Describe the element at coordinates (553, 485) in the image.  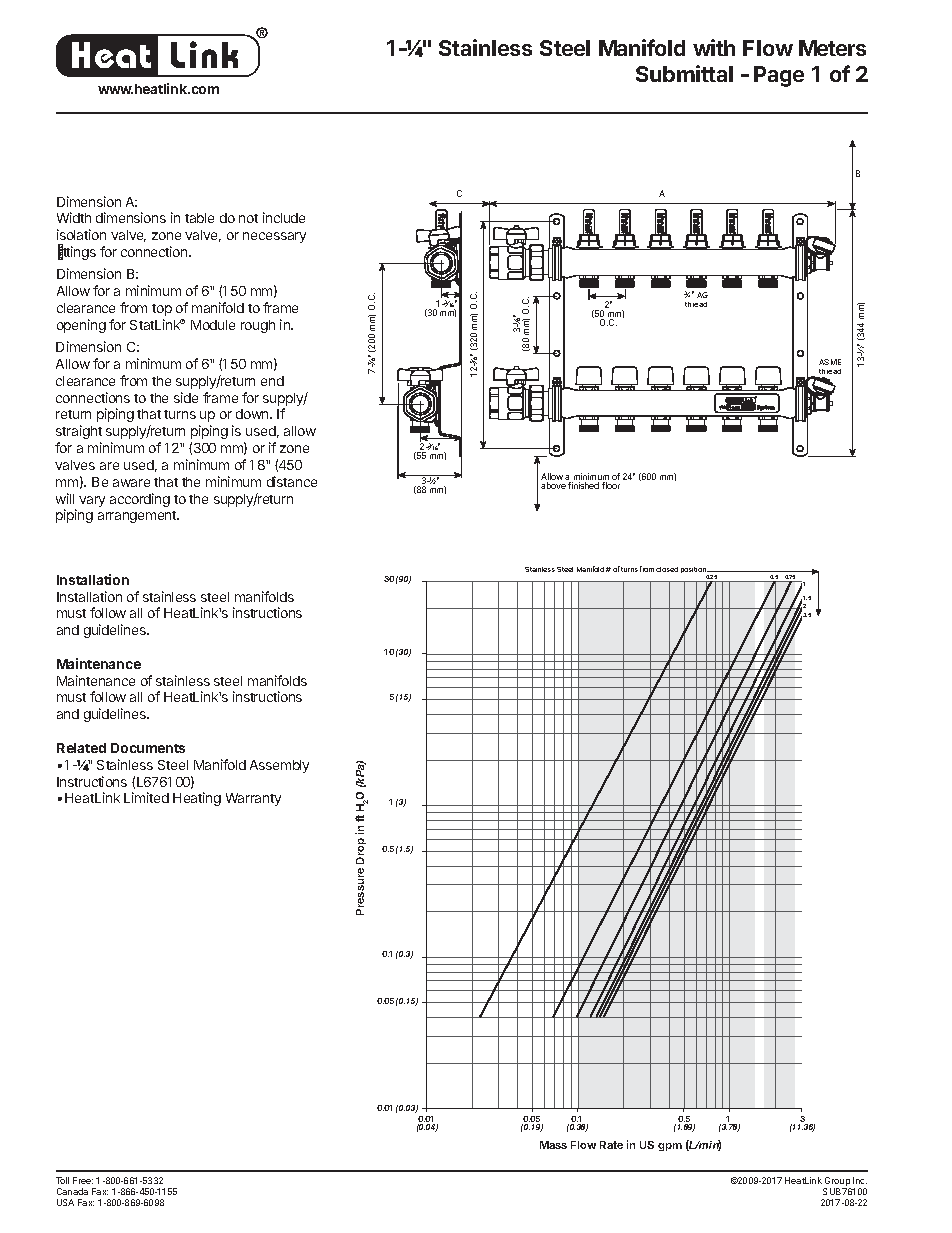
I see `above` at that location.
